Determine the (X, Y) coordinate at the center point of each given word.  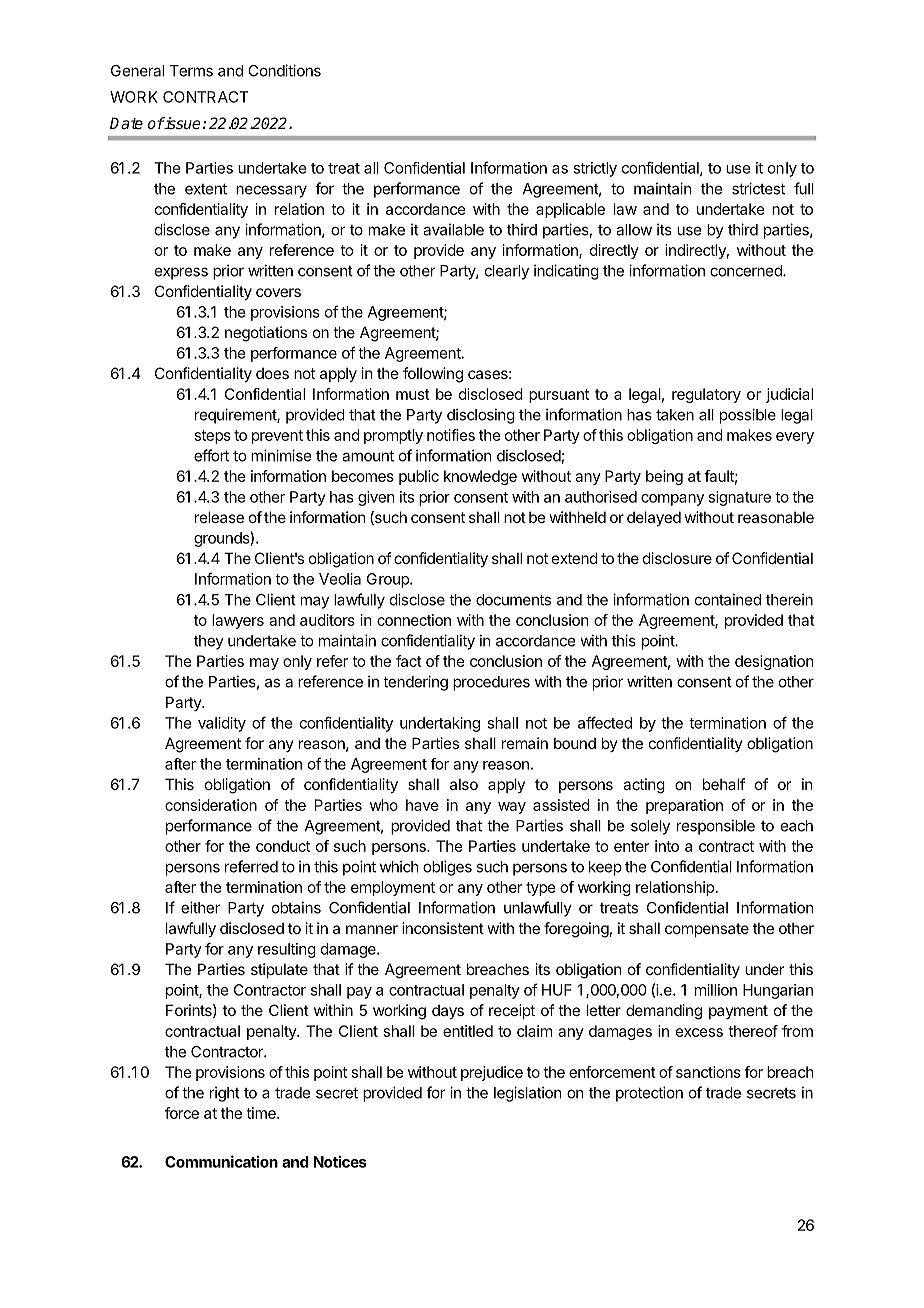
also (464, 784)
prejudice (492, 1073)
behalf (724, 784)
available (453, 229)
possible (748, 416)
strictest (758, 188)
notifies (451, 435)
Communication (221, 1161)
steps (213, 437)
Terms (191, 71)
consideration (211, 805)
